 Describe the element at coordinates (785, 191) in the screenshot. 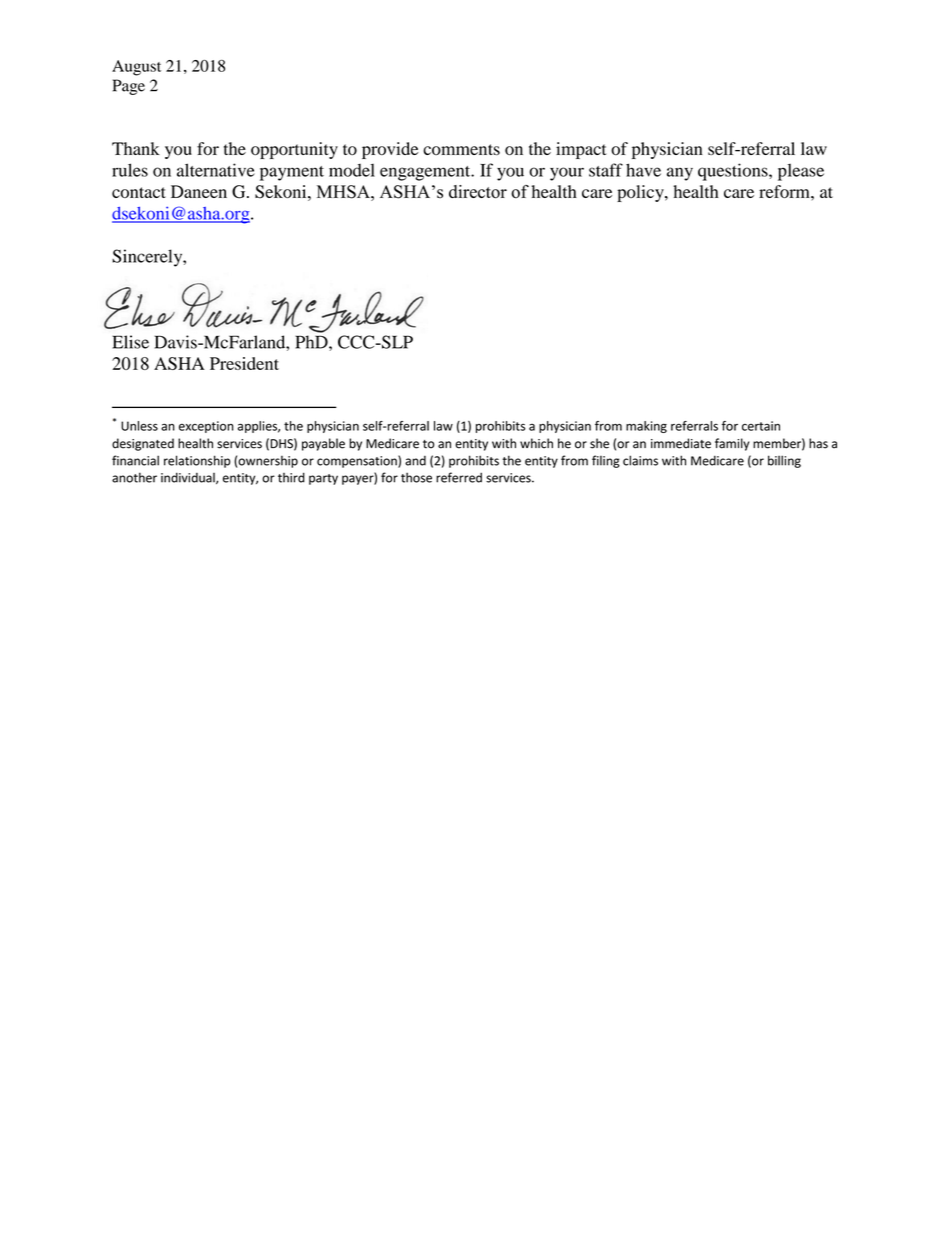

I see `reform` at that location.
